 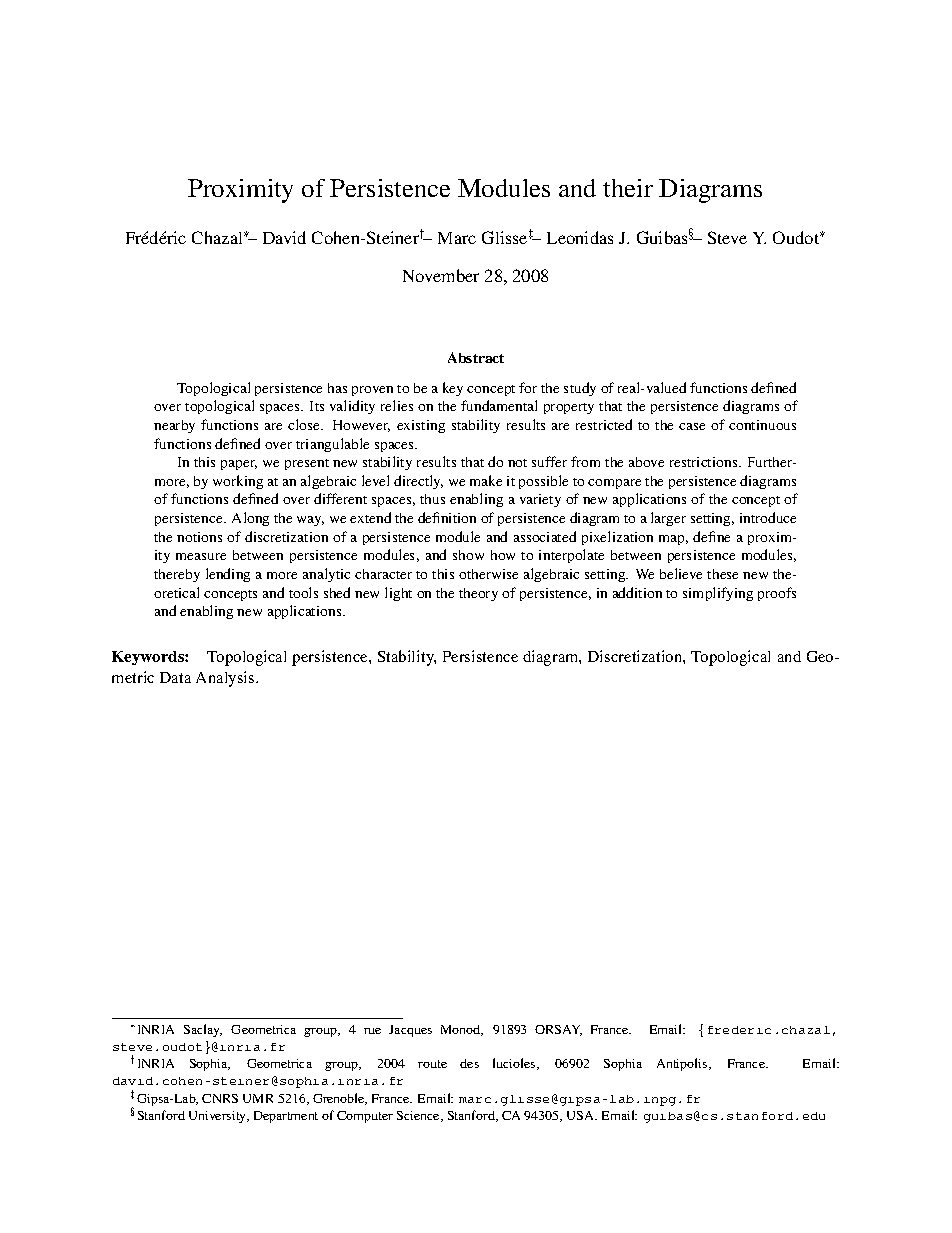 I want to click on Monod, so click(x=462, y=1030).
